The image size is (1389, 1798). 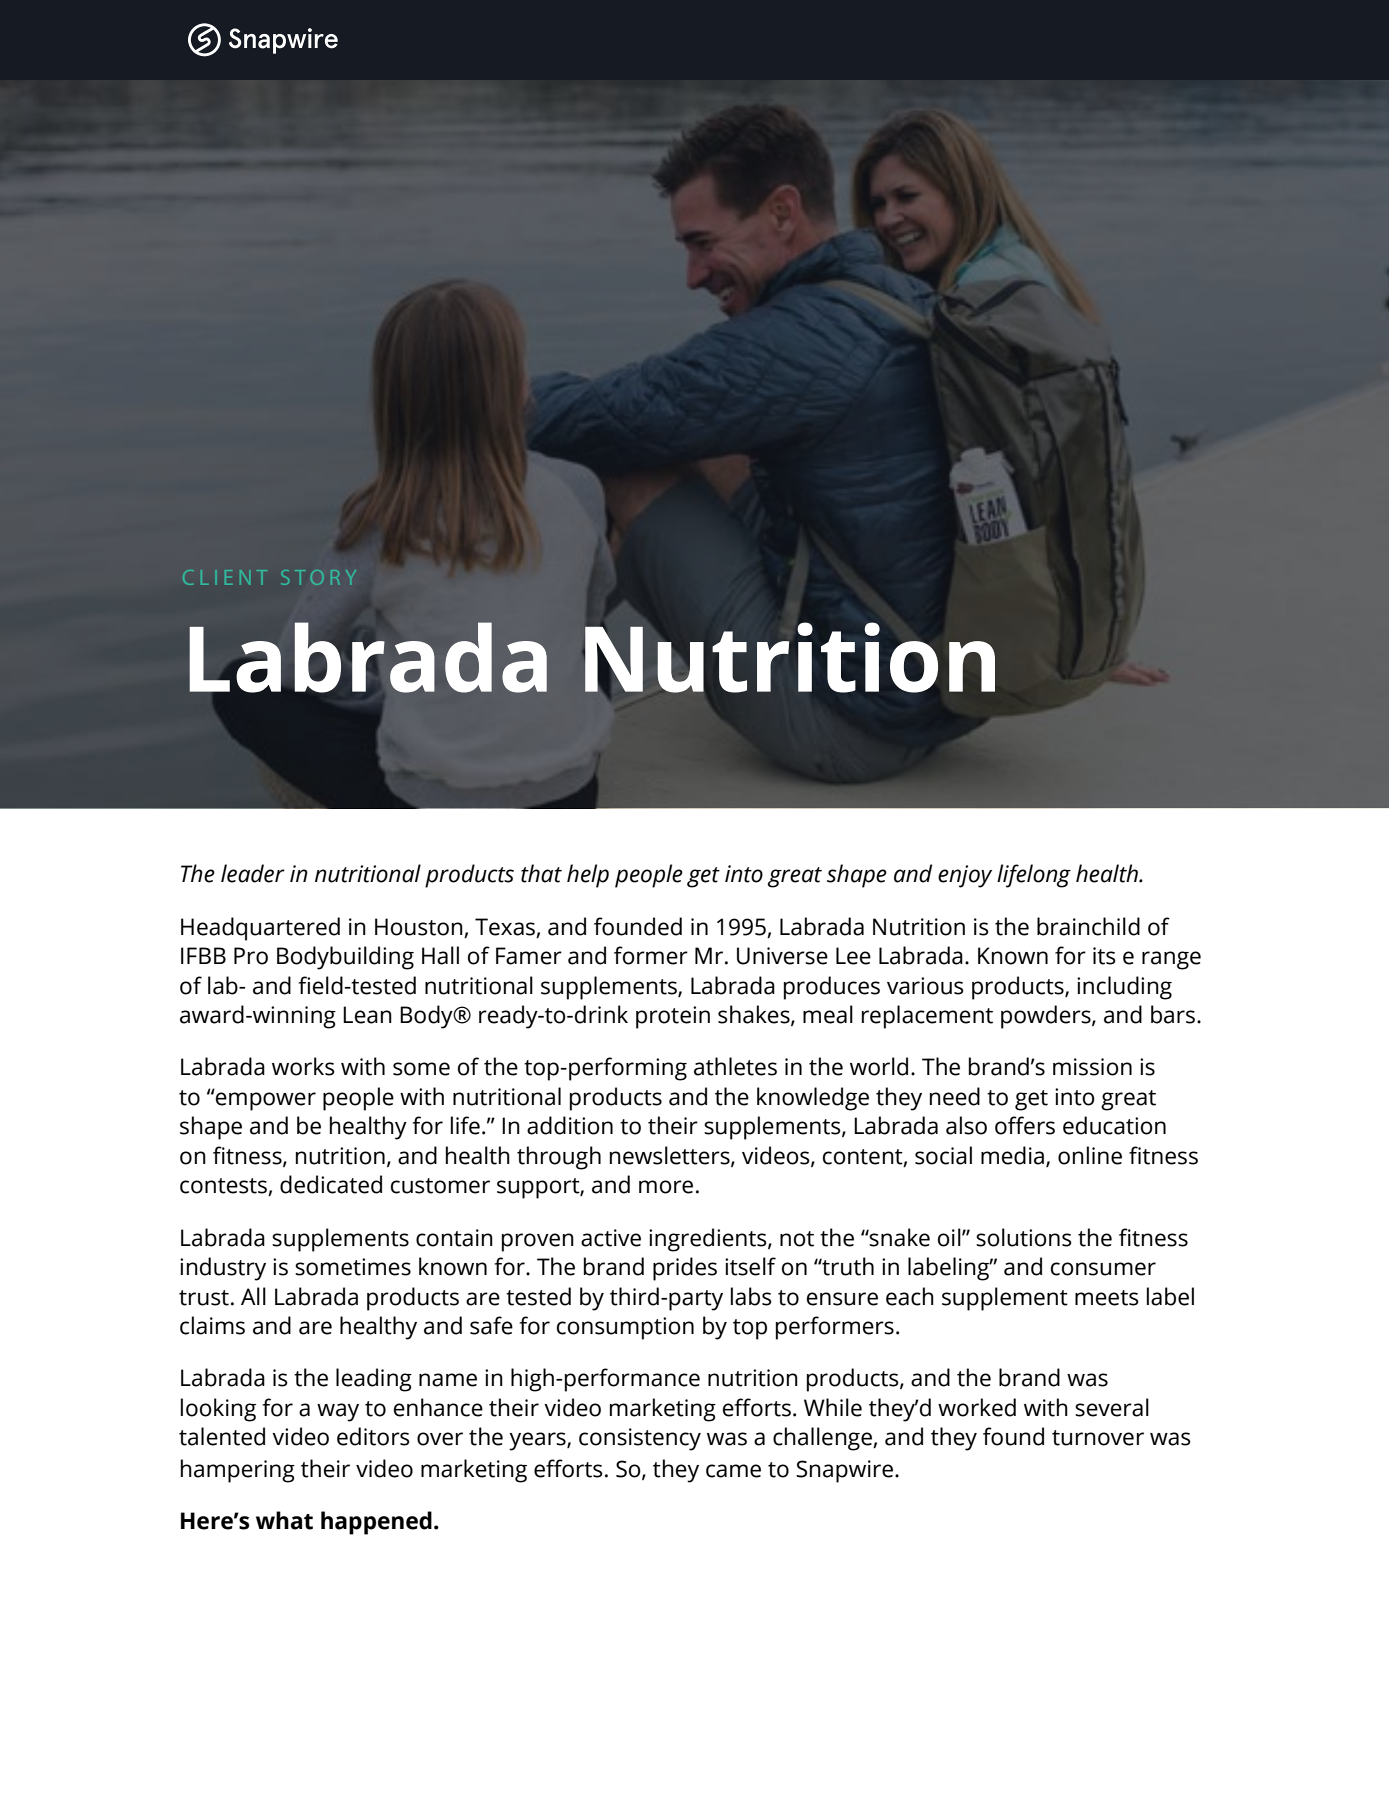 What do you see at coordinates (253, 873) in the screenshot?
I see `leader` at bounding box center [253, 873].
